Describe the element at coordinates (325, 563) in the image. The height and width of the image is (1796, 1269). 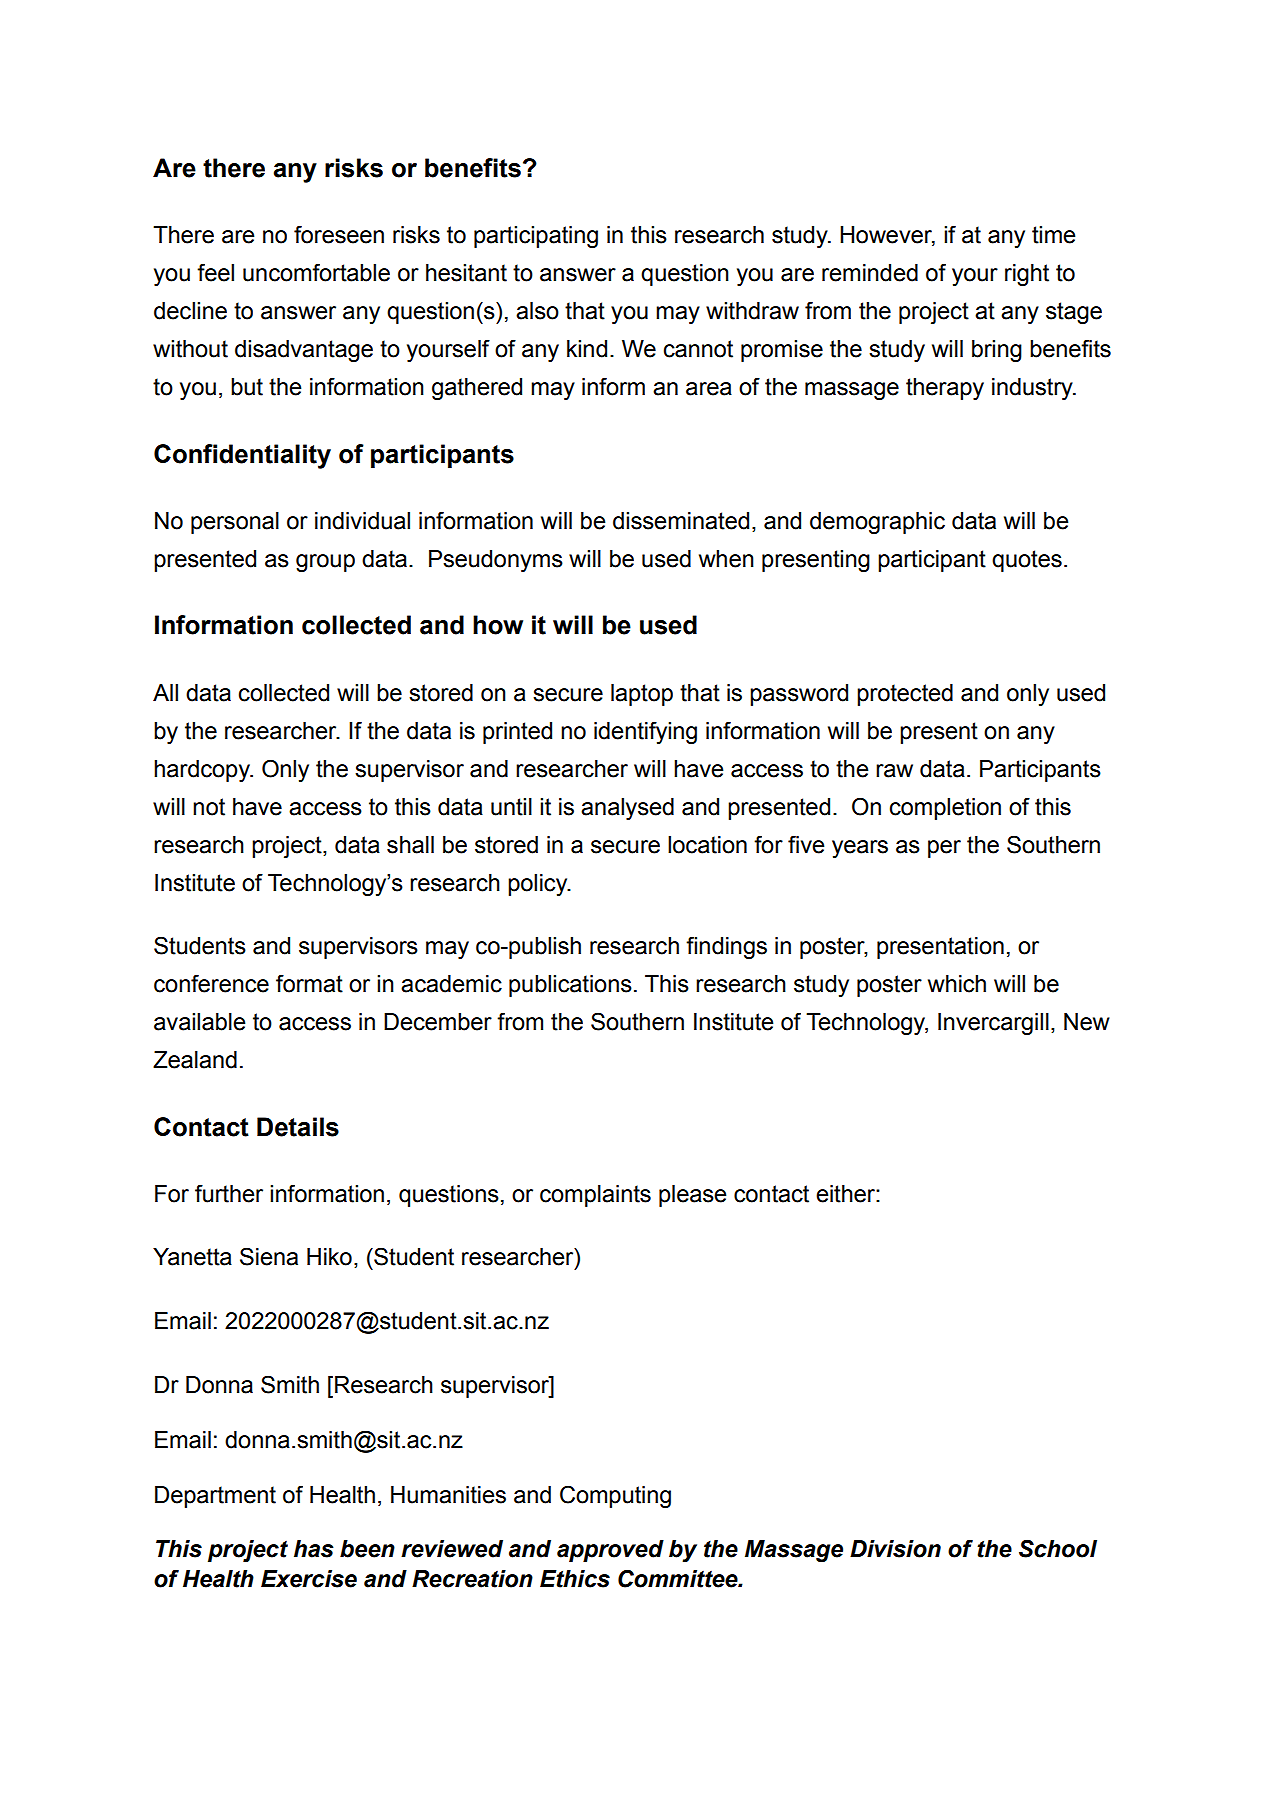
I see `group` at that location.
